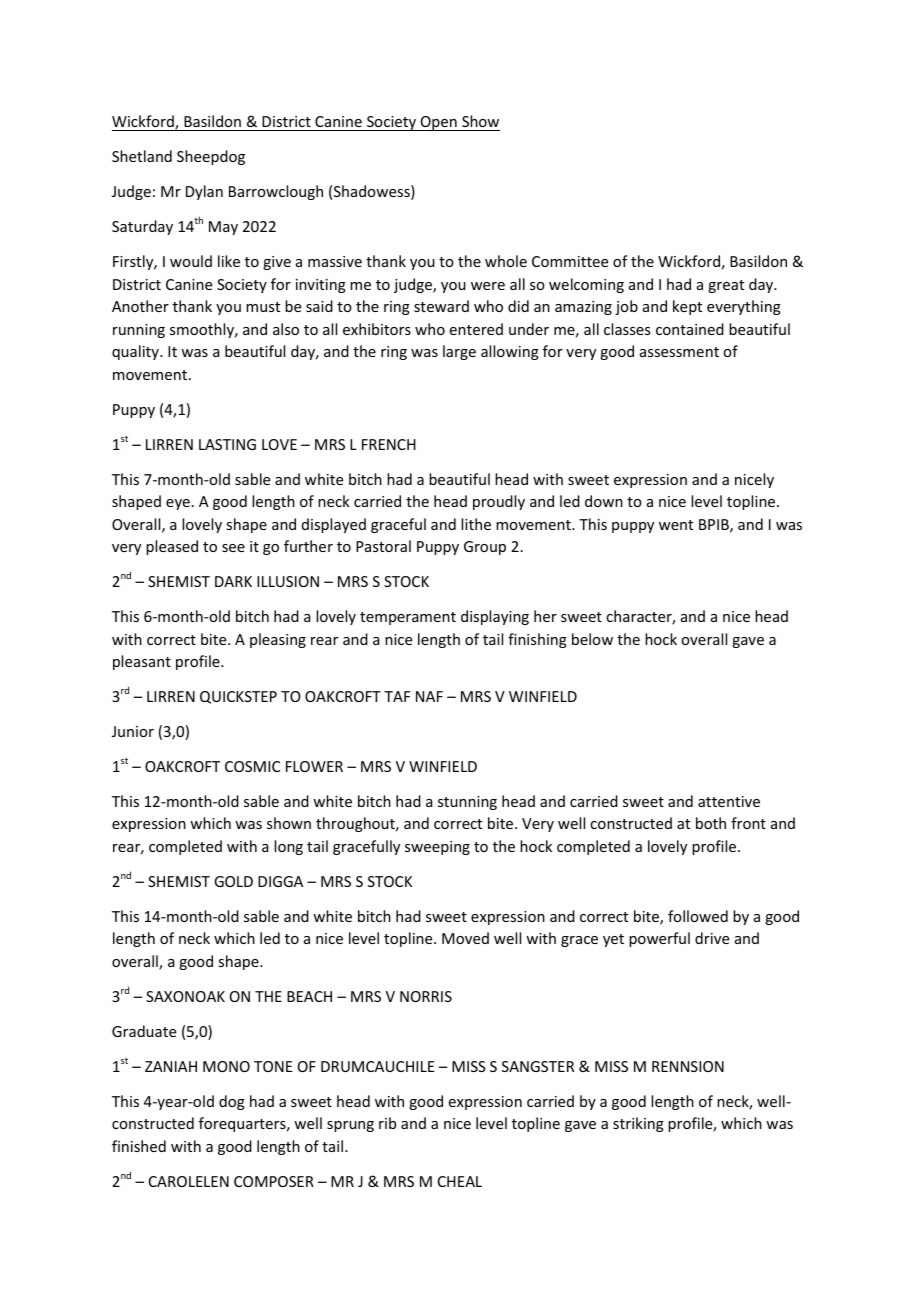 The height and width of the document is (1308, 924). What do you see at coordinates (459, 352) in the document?
I see `large` at bounding box center [459, 352].
